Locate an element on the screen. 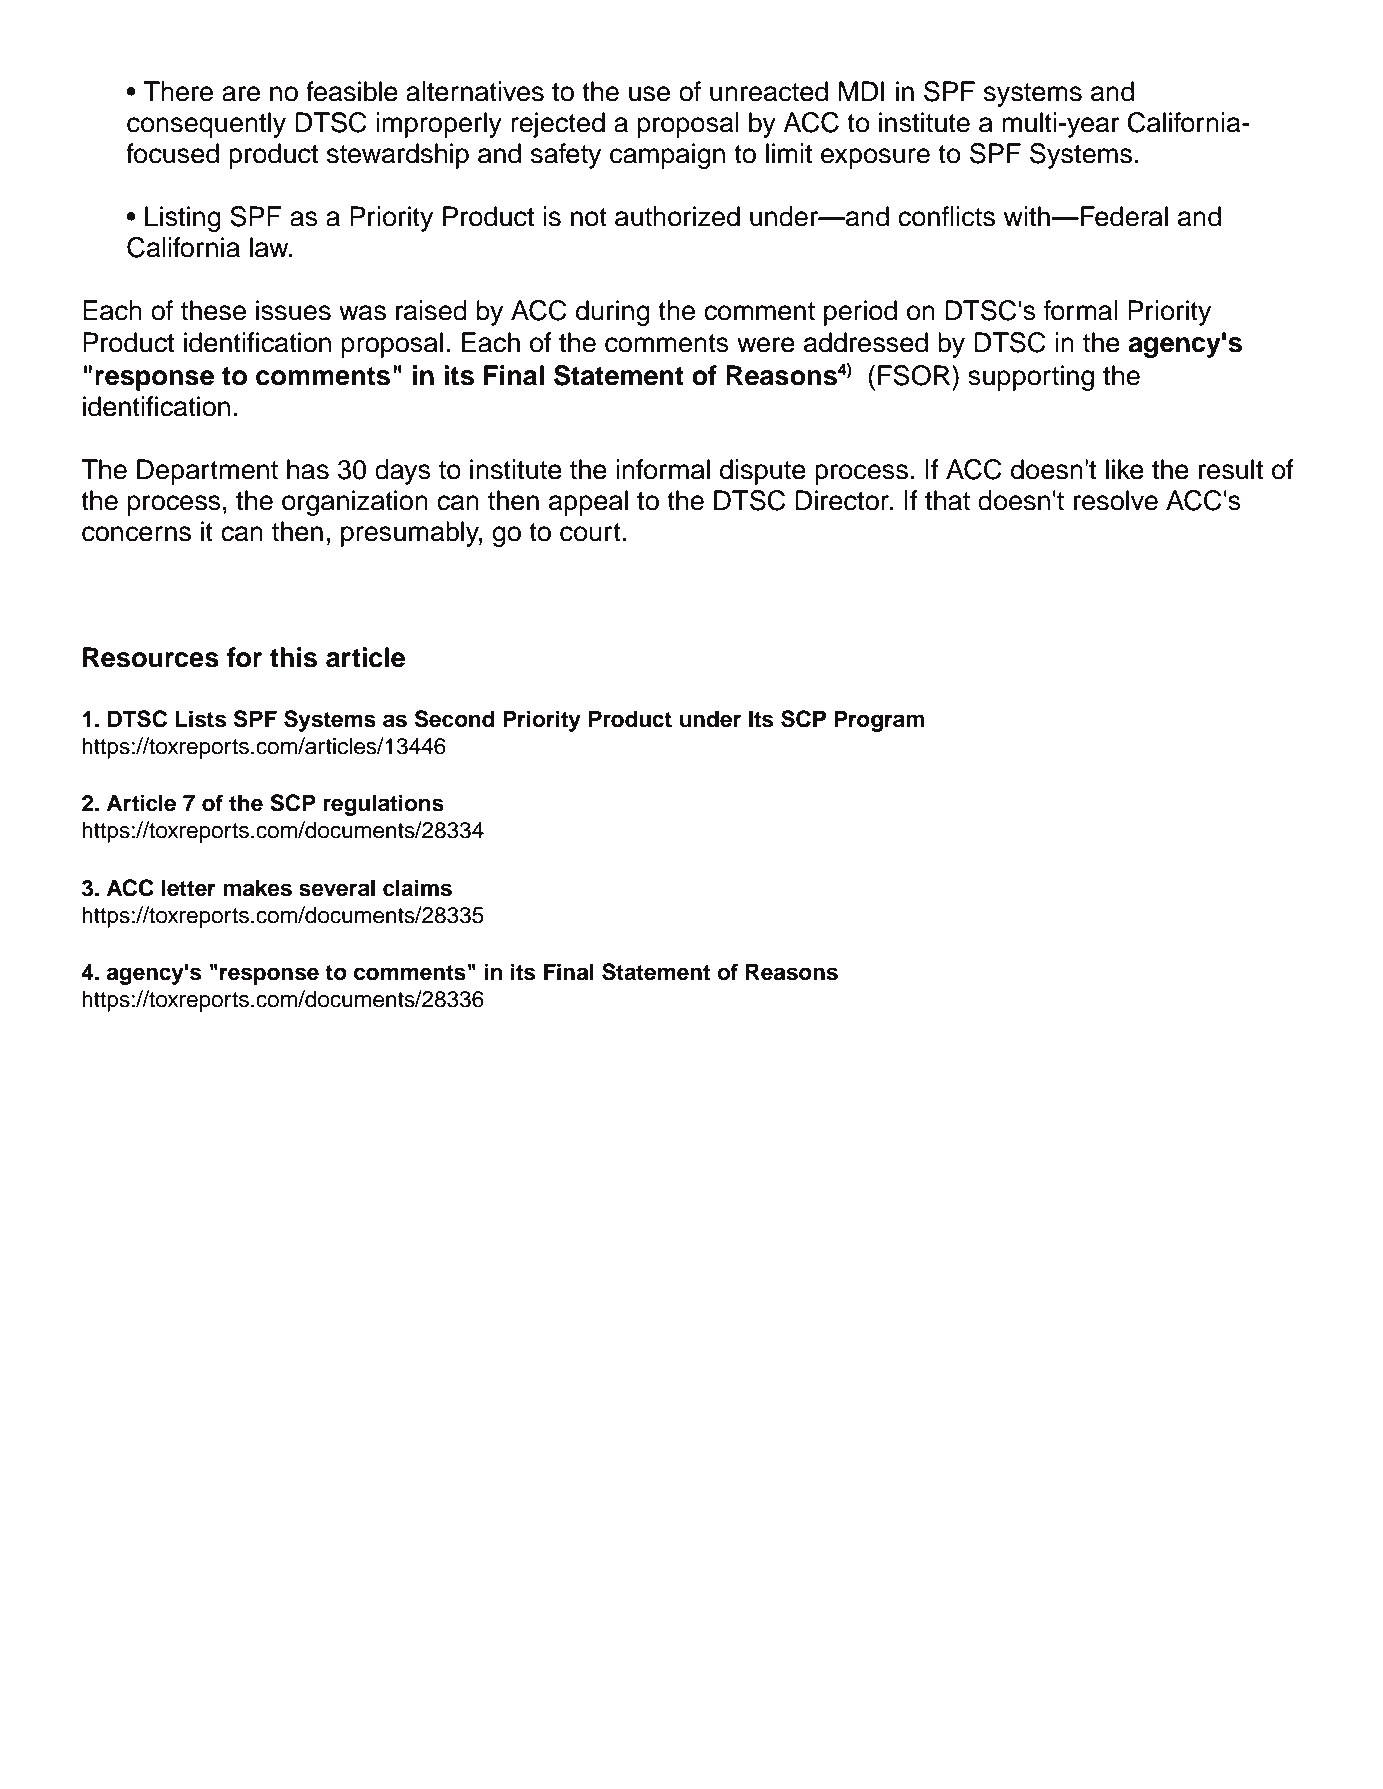 This screenshot has height=1789, width=1383. dispute is located at coordinates (763, 472).
